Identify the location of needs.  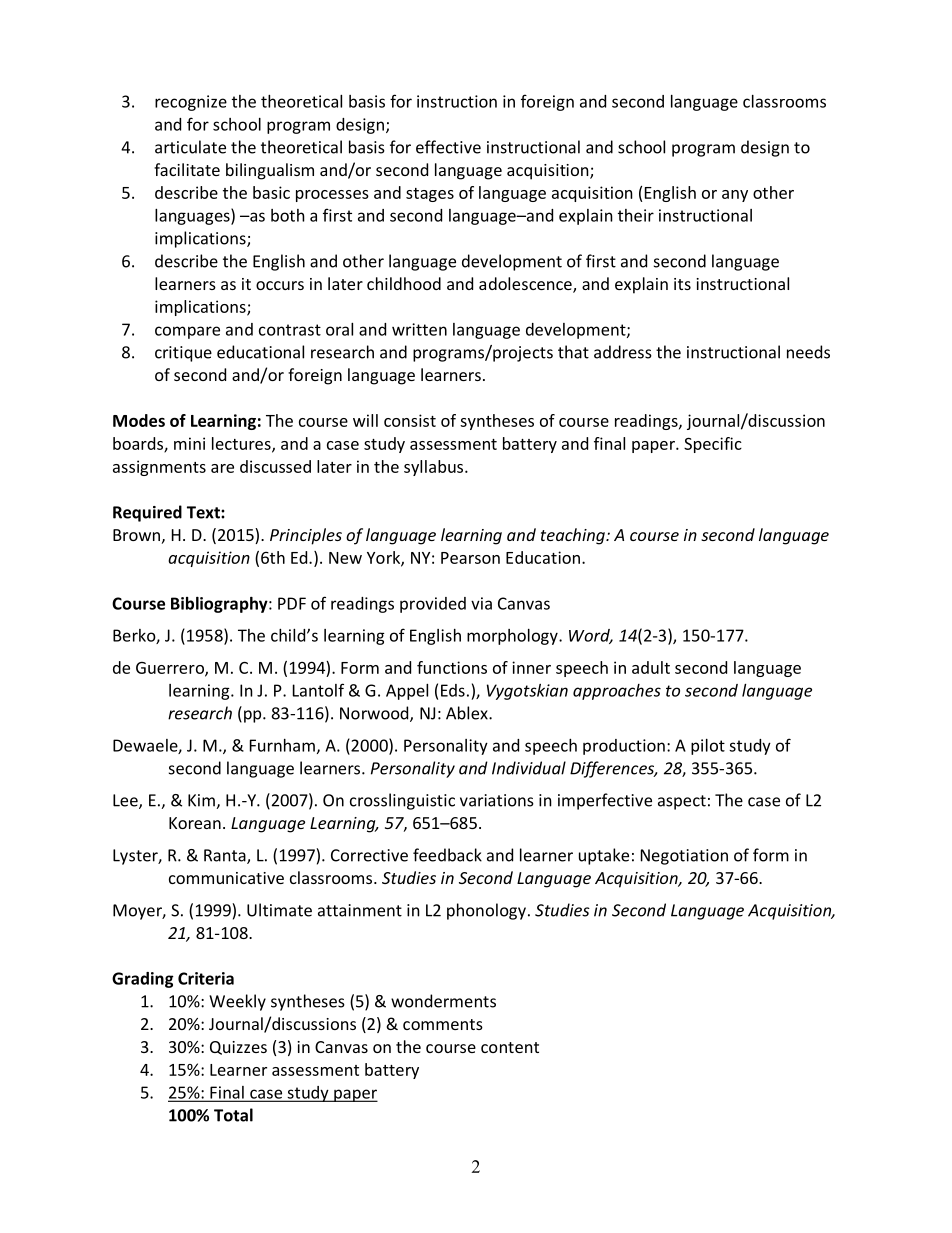
(808, 352).
